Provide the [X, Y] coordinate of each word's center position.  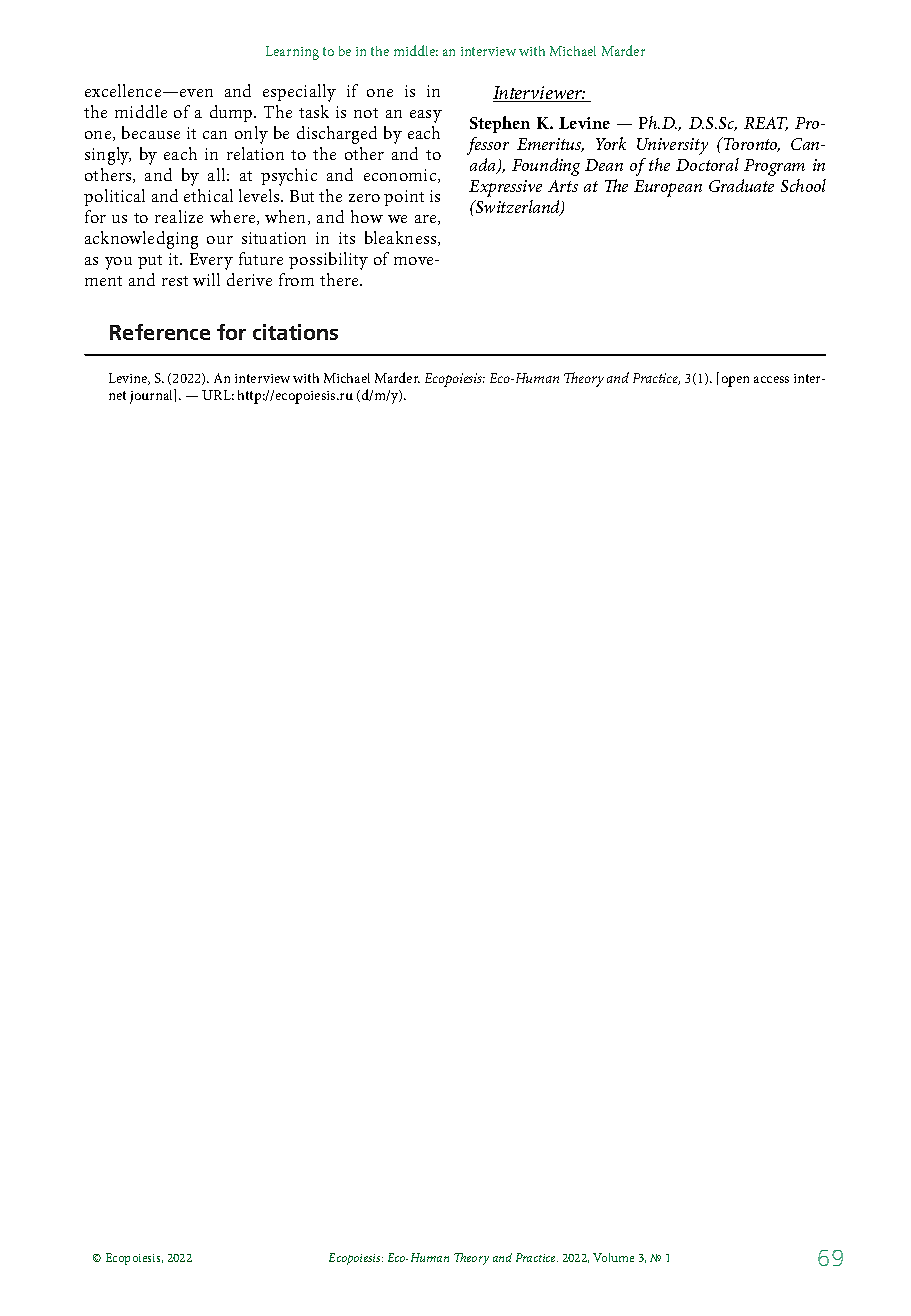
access [771, 379]
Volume [613, 1257]
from [296, 279]
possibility [328, 261]
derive [249, 279]
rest [175, 281]
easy [426, 116]
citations [295, 332]
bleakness [402, 238]
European [668, 188]
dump [232, 113]
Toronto [751, 144]
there [340, 279]
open [735, 381]
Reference [160, 332]
